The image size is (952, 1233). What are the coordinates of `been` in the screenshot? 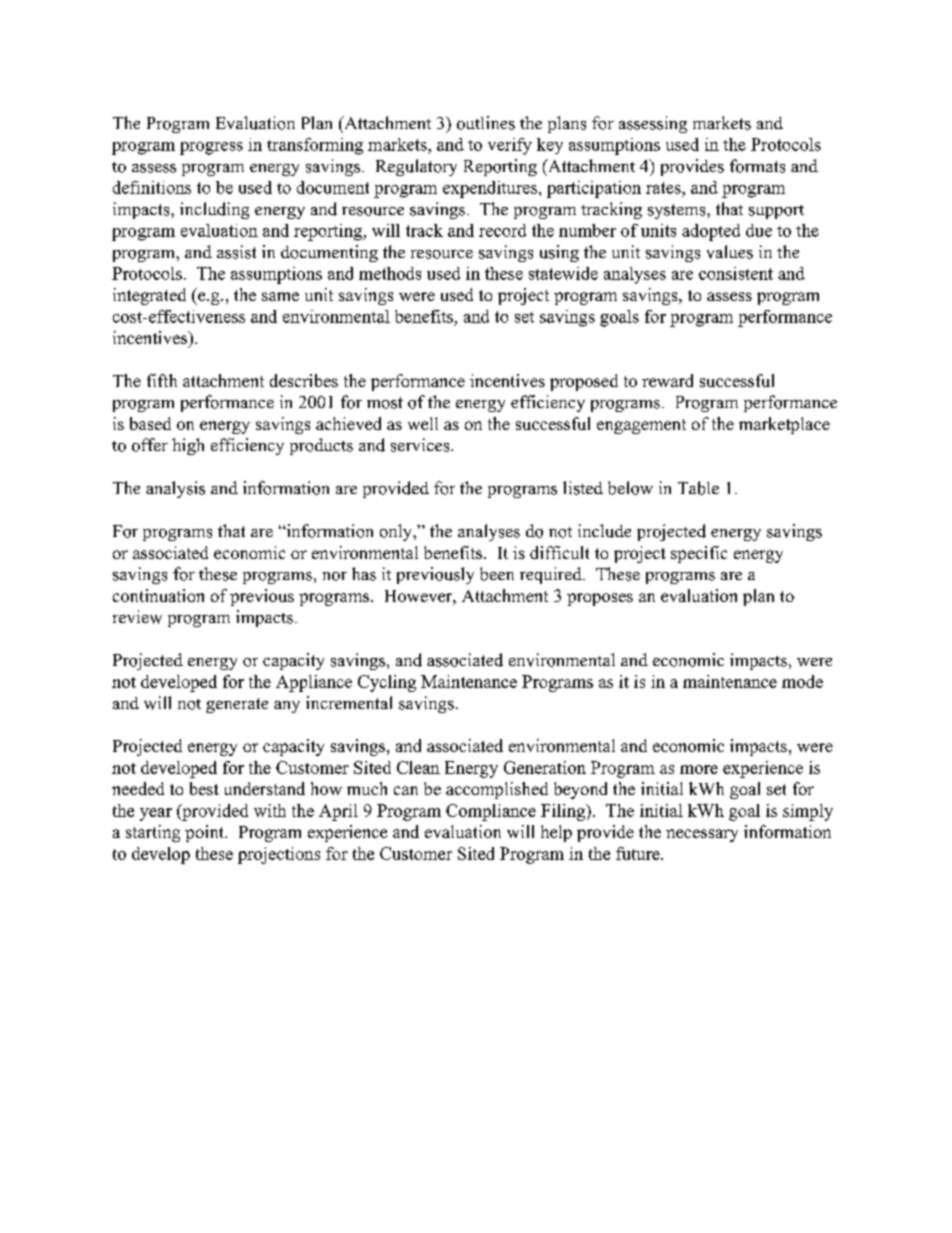 It's located at (497, 574).
